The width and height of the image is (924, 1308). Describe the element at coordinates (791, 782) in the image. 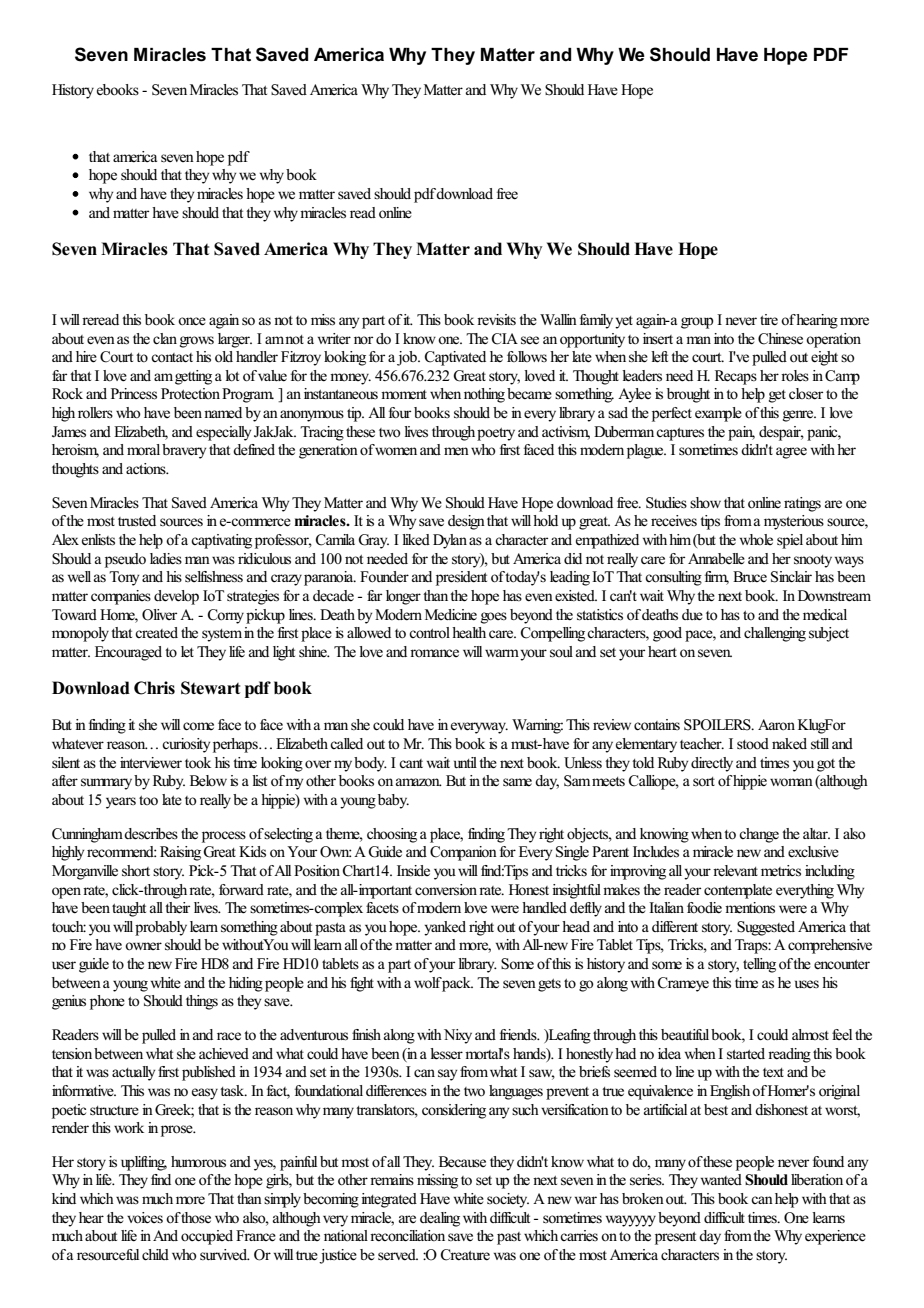

I see `woman` at that location.
